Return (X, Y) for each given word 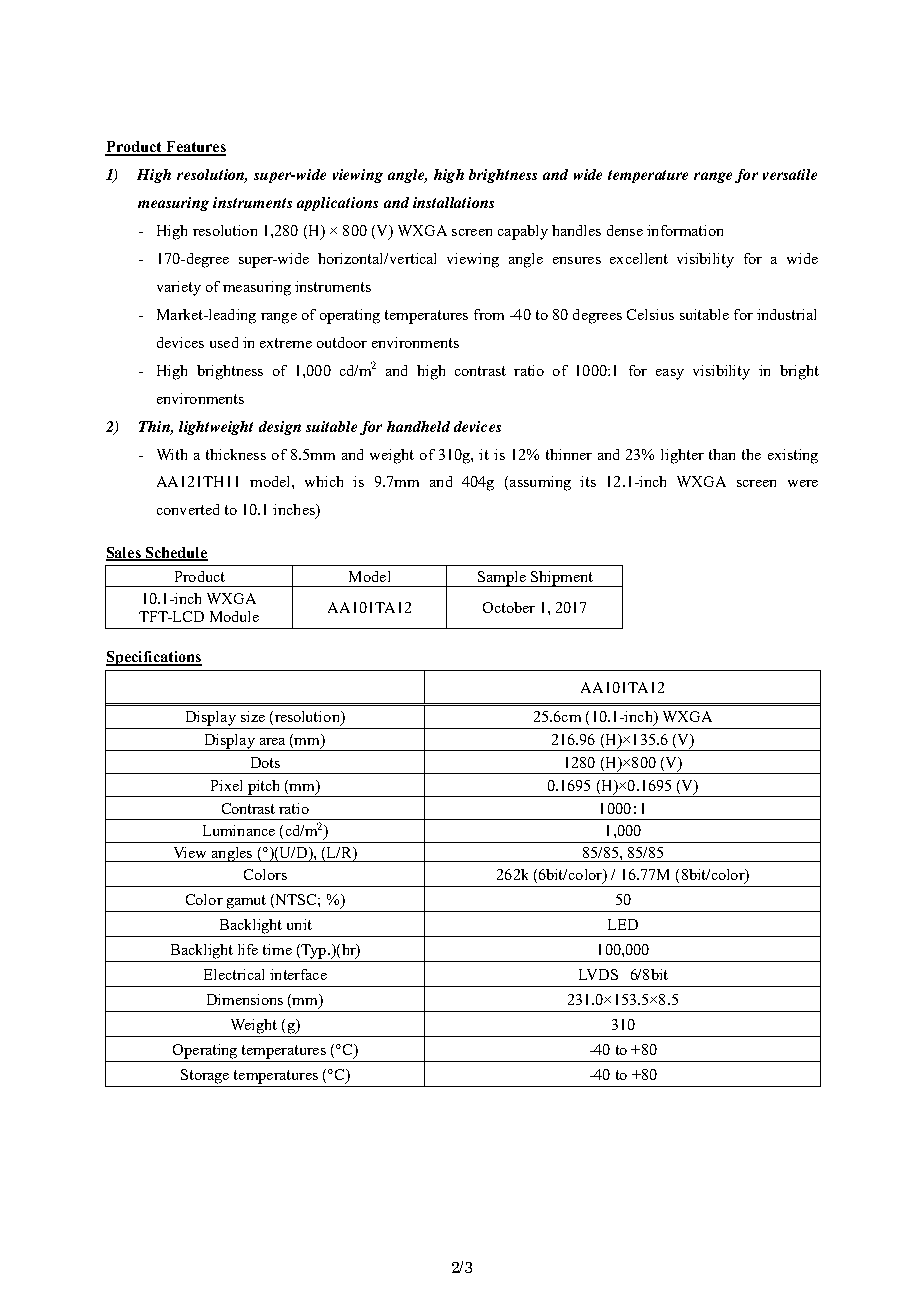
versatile (790, 174)
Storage (205, 1076)
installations (453, 202)
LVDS (598, 974)
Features (194, 148)
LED (623, 924)
